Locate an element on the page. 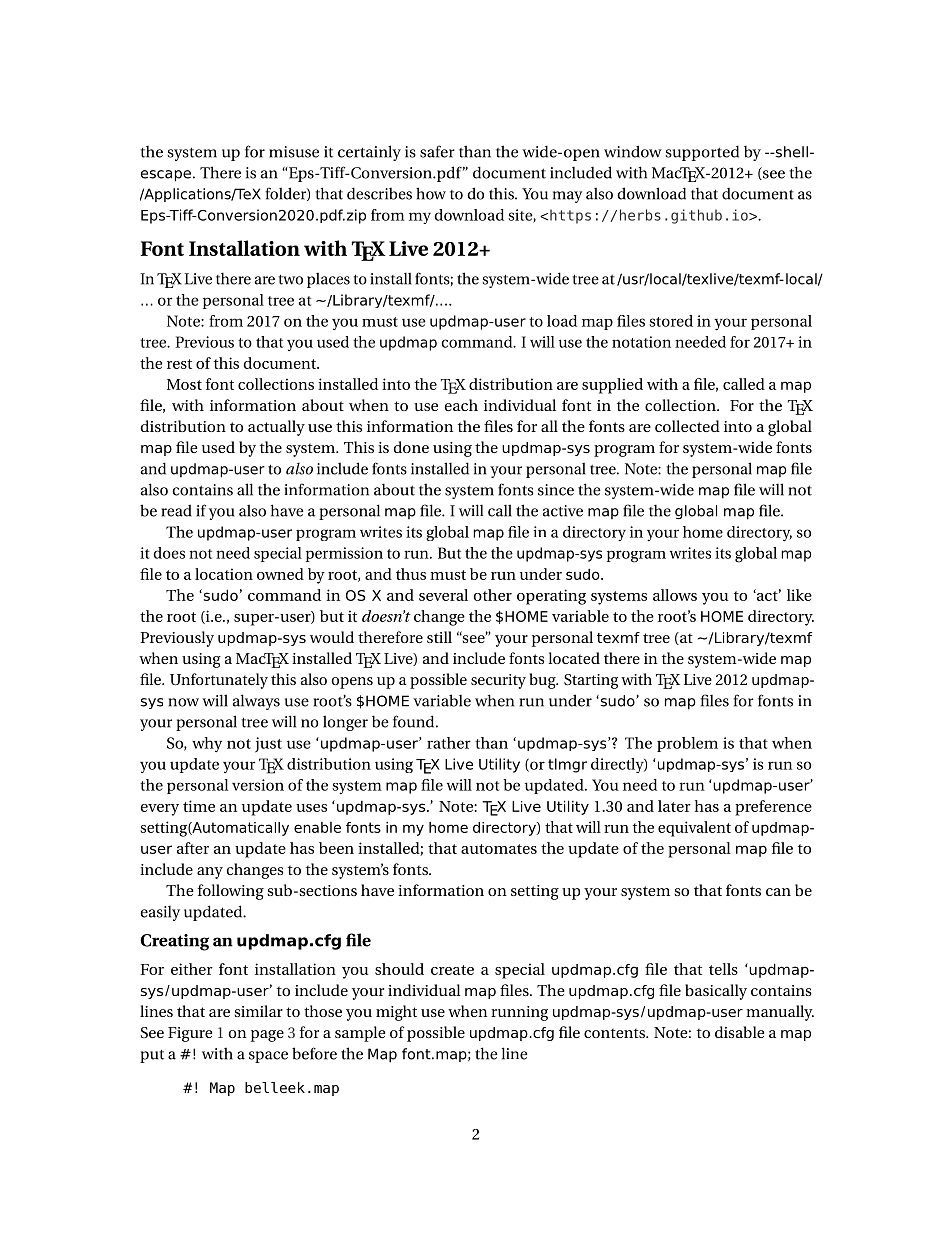 Image resolution: width=952 pixels, height=1233 pixels. disable is located at coordinates (739, 1032).
